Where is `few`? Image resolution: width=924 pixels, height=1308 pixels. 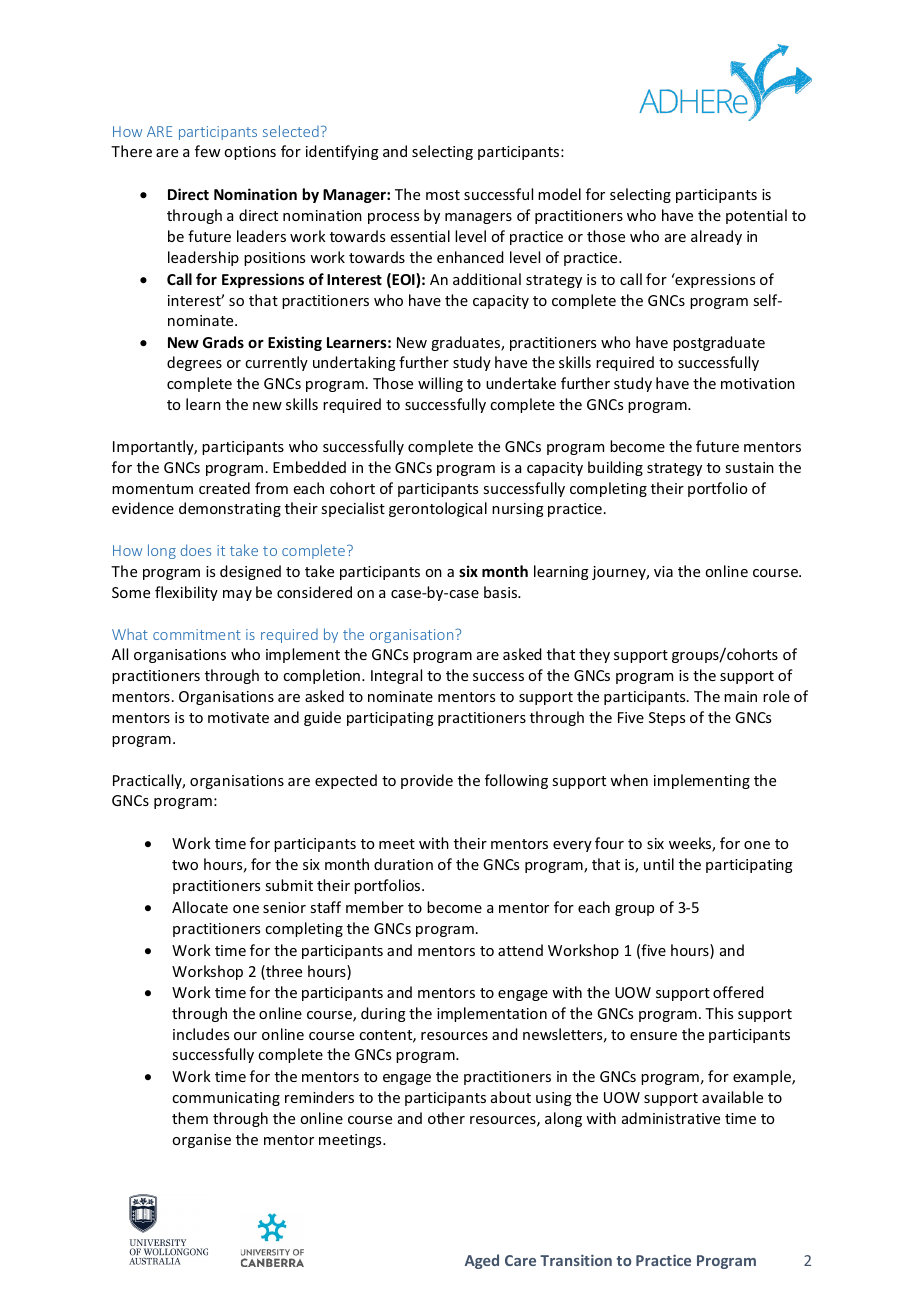
few is located at coordinates (207, 151).
